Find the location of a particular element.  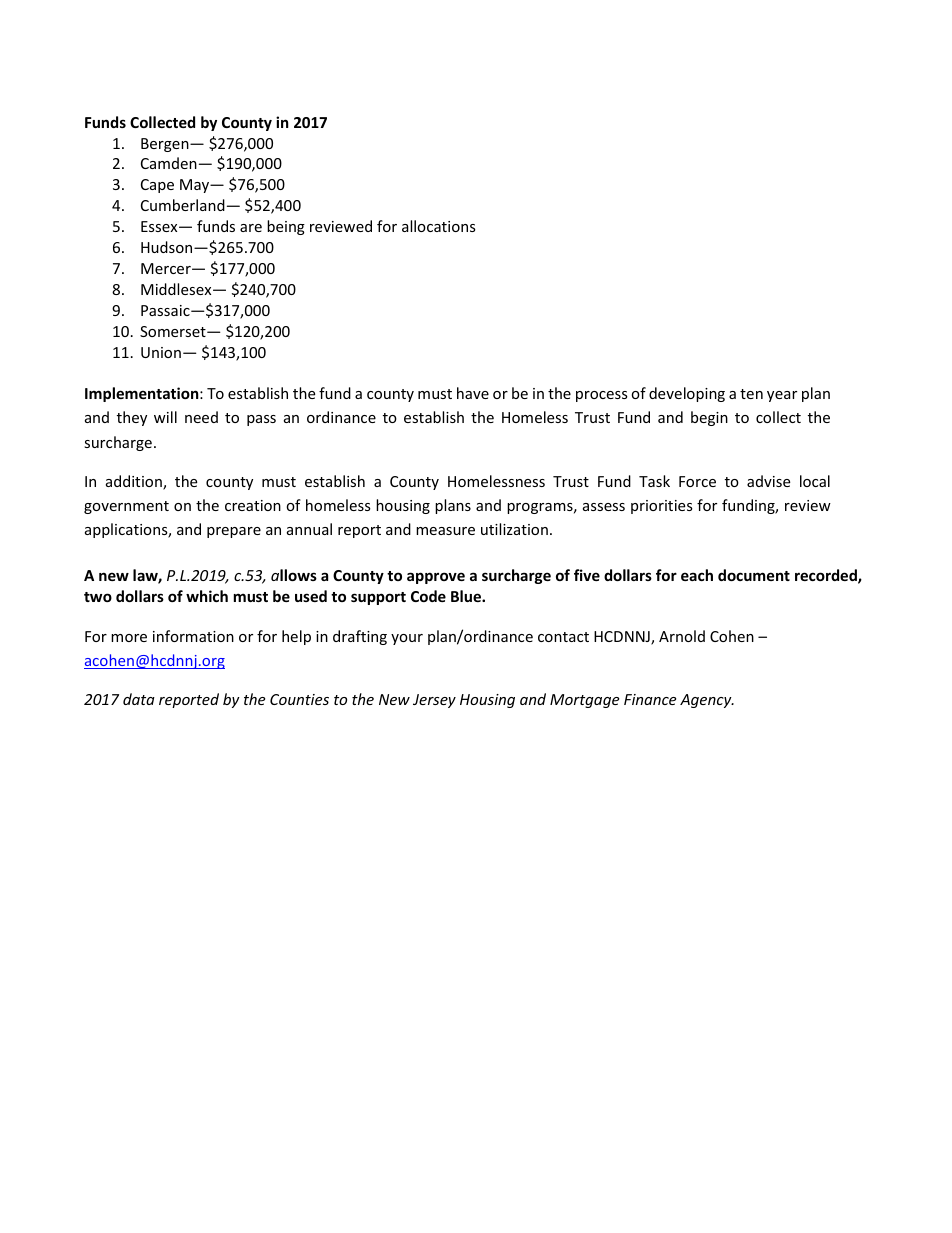

allocations is located at coordinates (439, 226).
